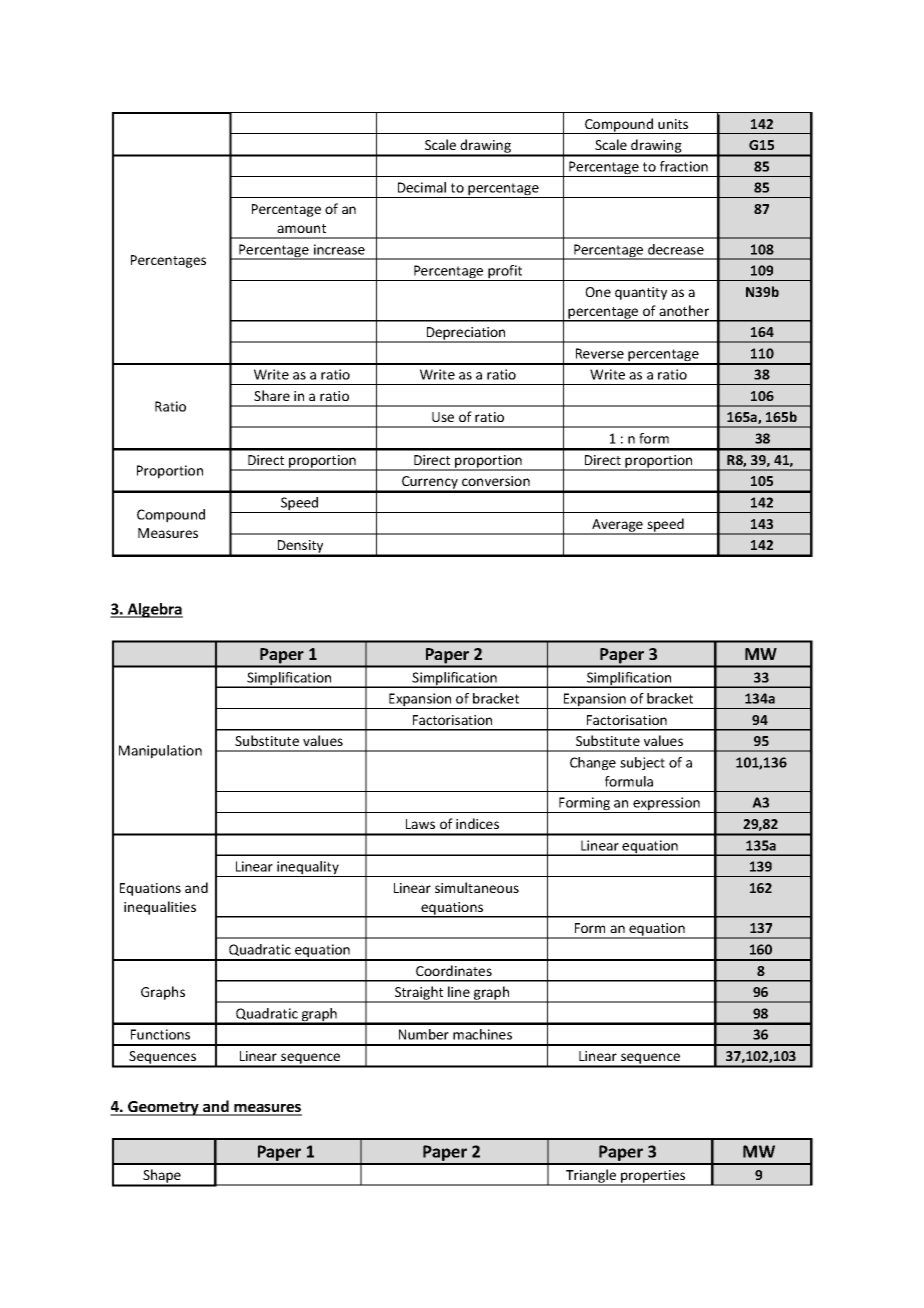 The width and height of the page is (924, 1308). I want to click on Decimal, so click(422, 187).
